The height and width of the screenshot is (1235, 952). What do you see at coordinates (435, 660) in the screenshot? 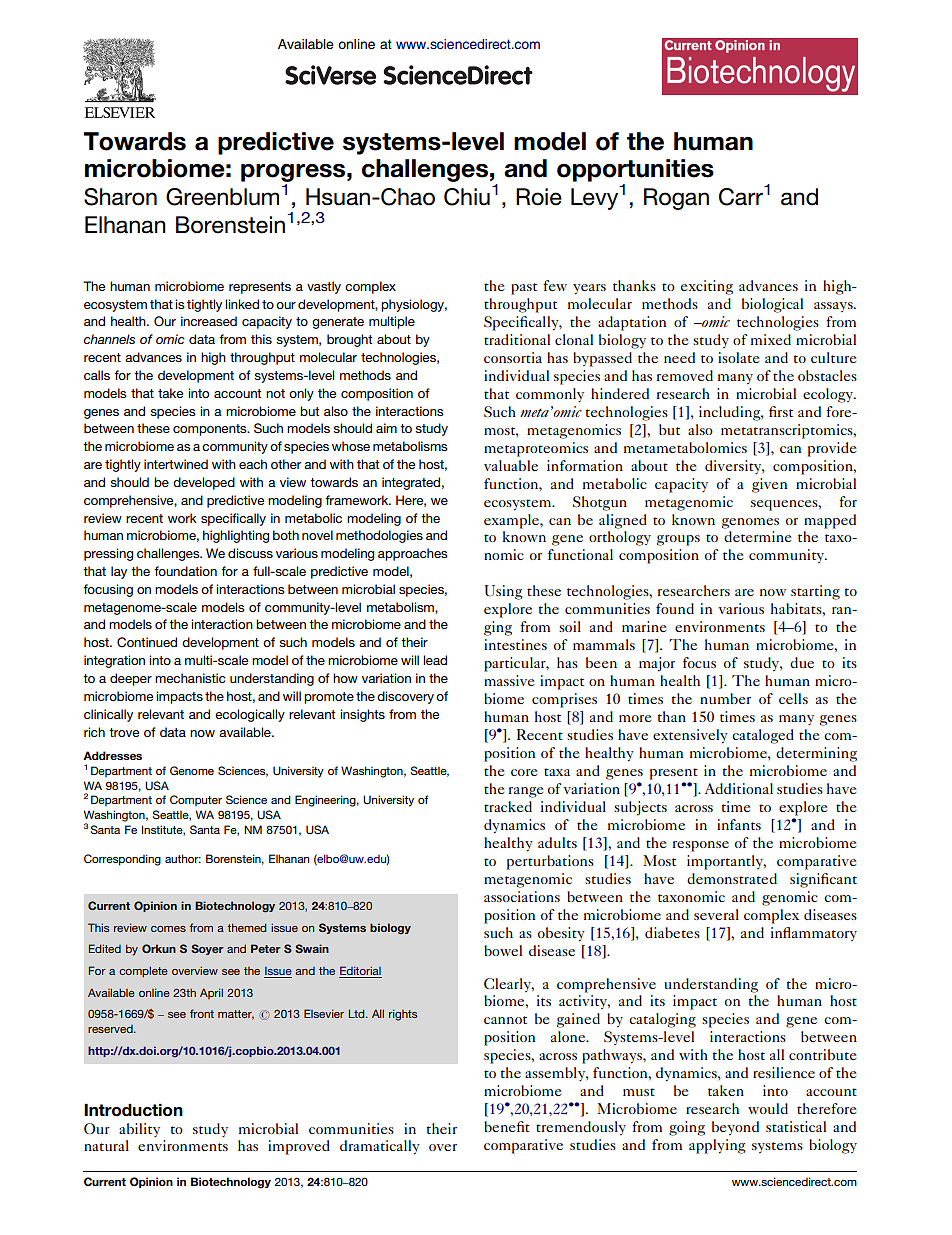
I see `lead` at bounding box center [435, 660].
